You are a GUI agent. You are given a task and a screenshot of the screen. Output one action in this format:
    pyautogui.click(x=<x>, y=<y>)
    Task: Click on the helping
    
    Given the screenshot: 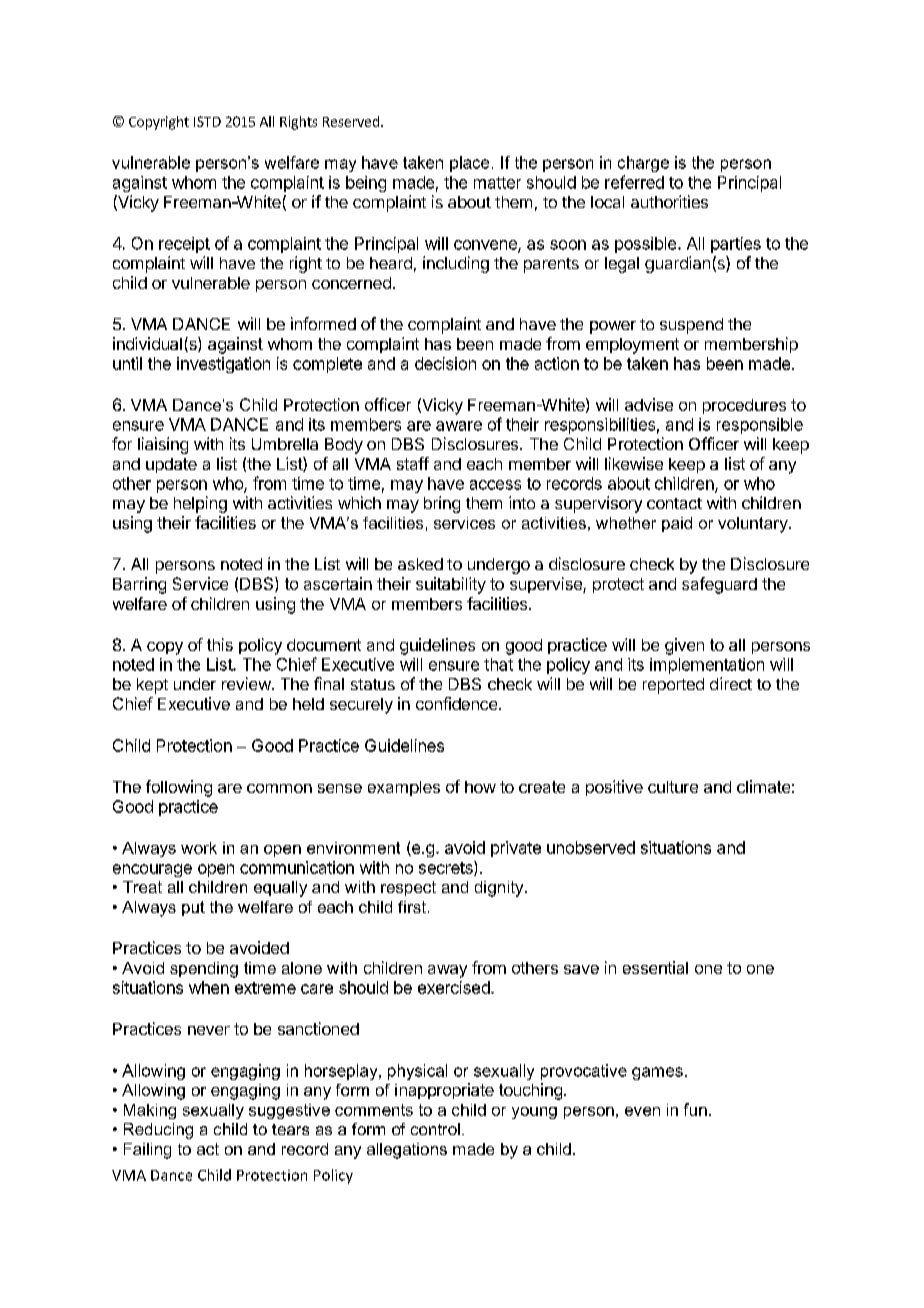 What is the action you would take?
    pyautogui.click(x=200, y=504)
